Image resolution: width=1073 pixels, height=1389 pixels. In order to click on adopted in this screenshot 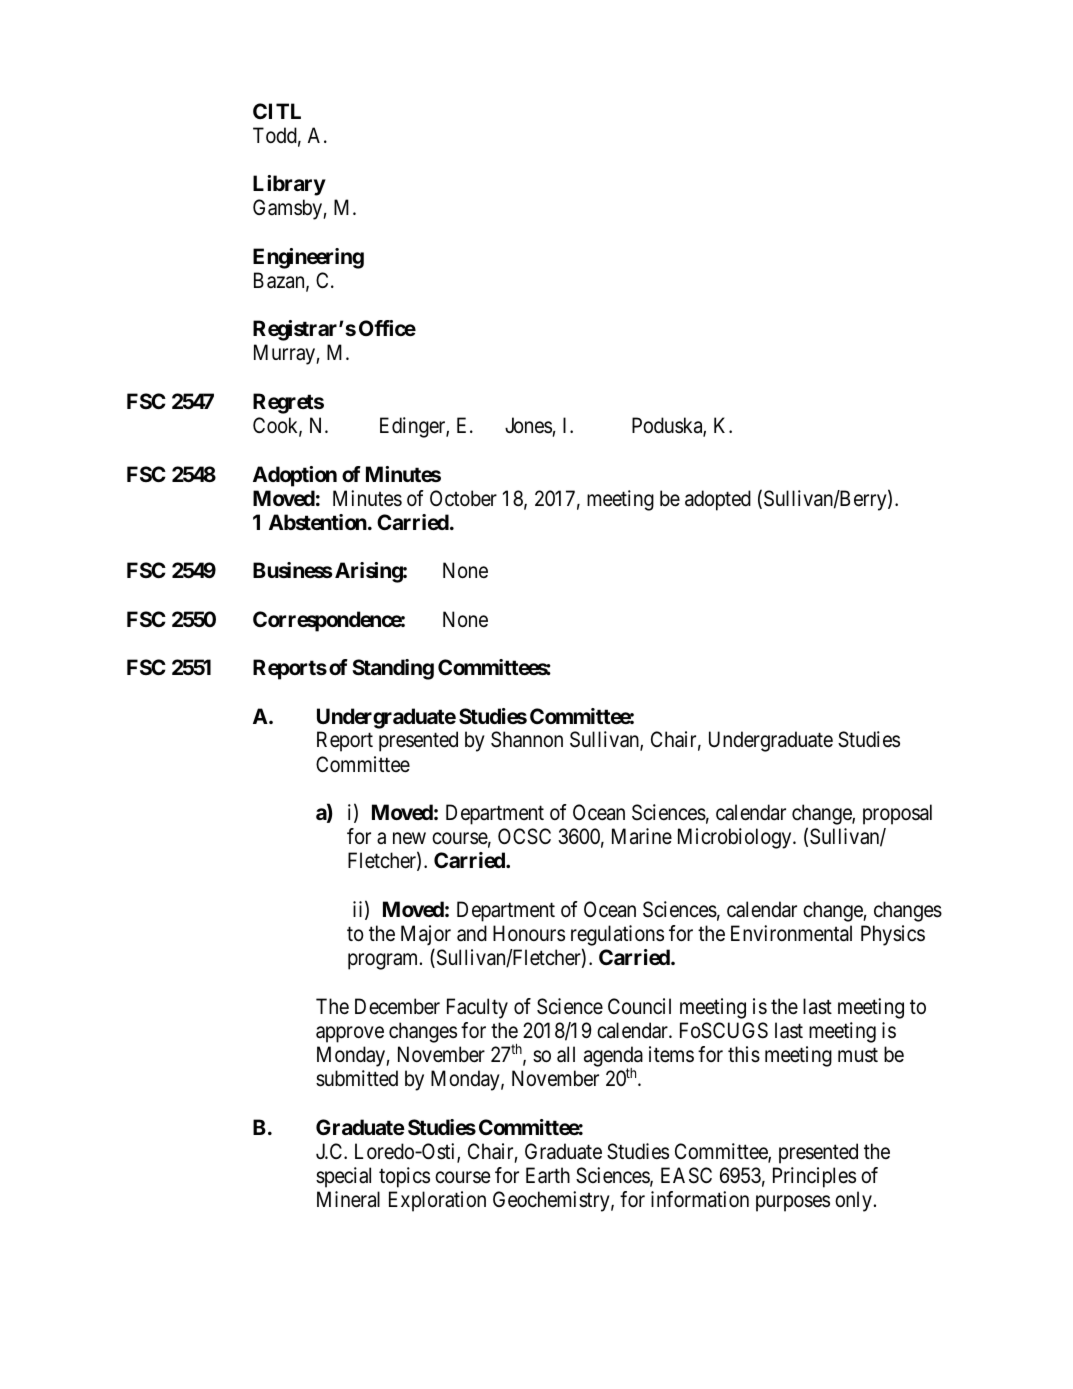, I will do `click(718, 500)`.
